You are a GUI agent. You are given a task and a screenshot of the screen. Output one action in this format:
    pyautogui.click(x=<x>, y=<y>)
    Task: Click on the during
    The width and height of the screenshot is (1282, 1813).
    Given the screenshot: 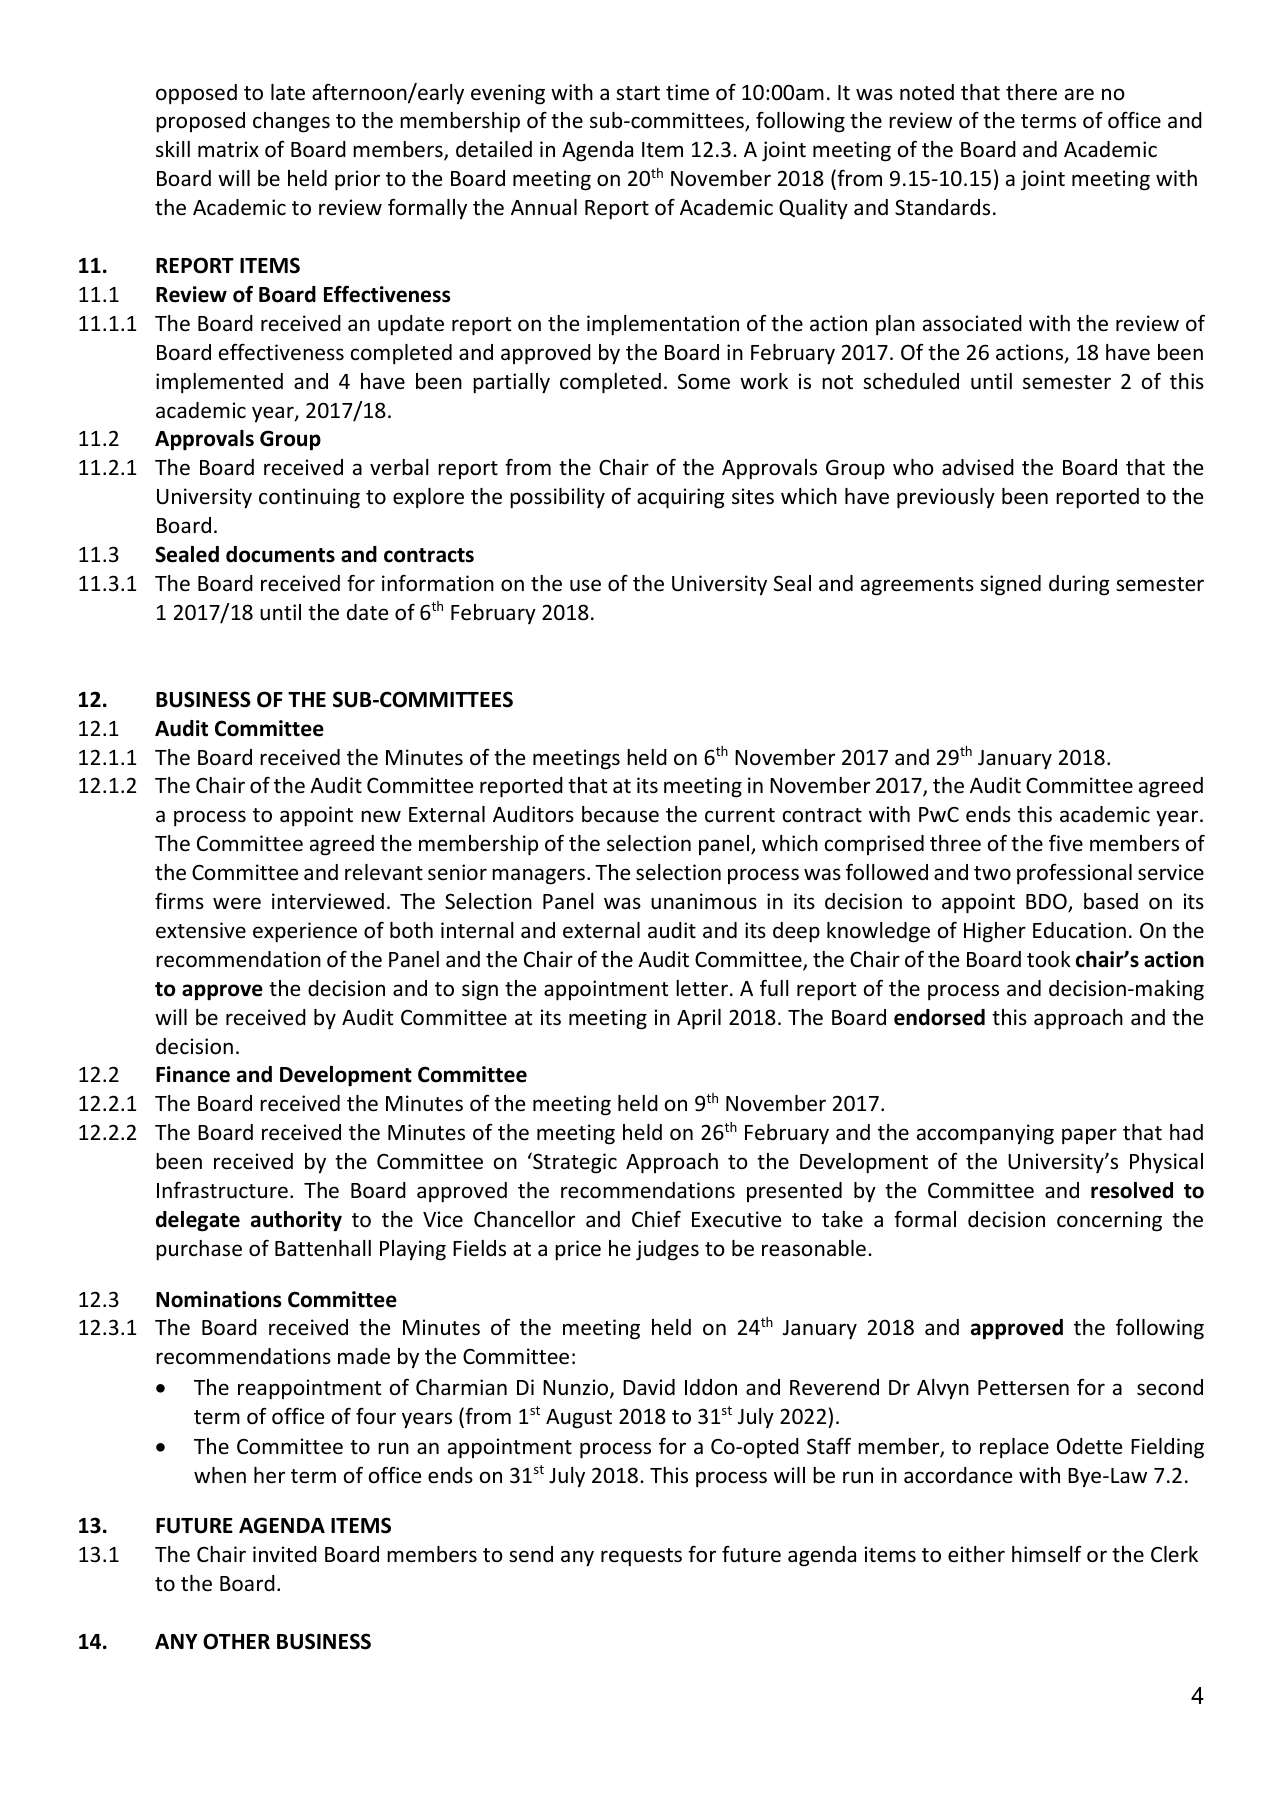 What is the action you would take?
    pyautogui.click(x=1079, y=585)
